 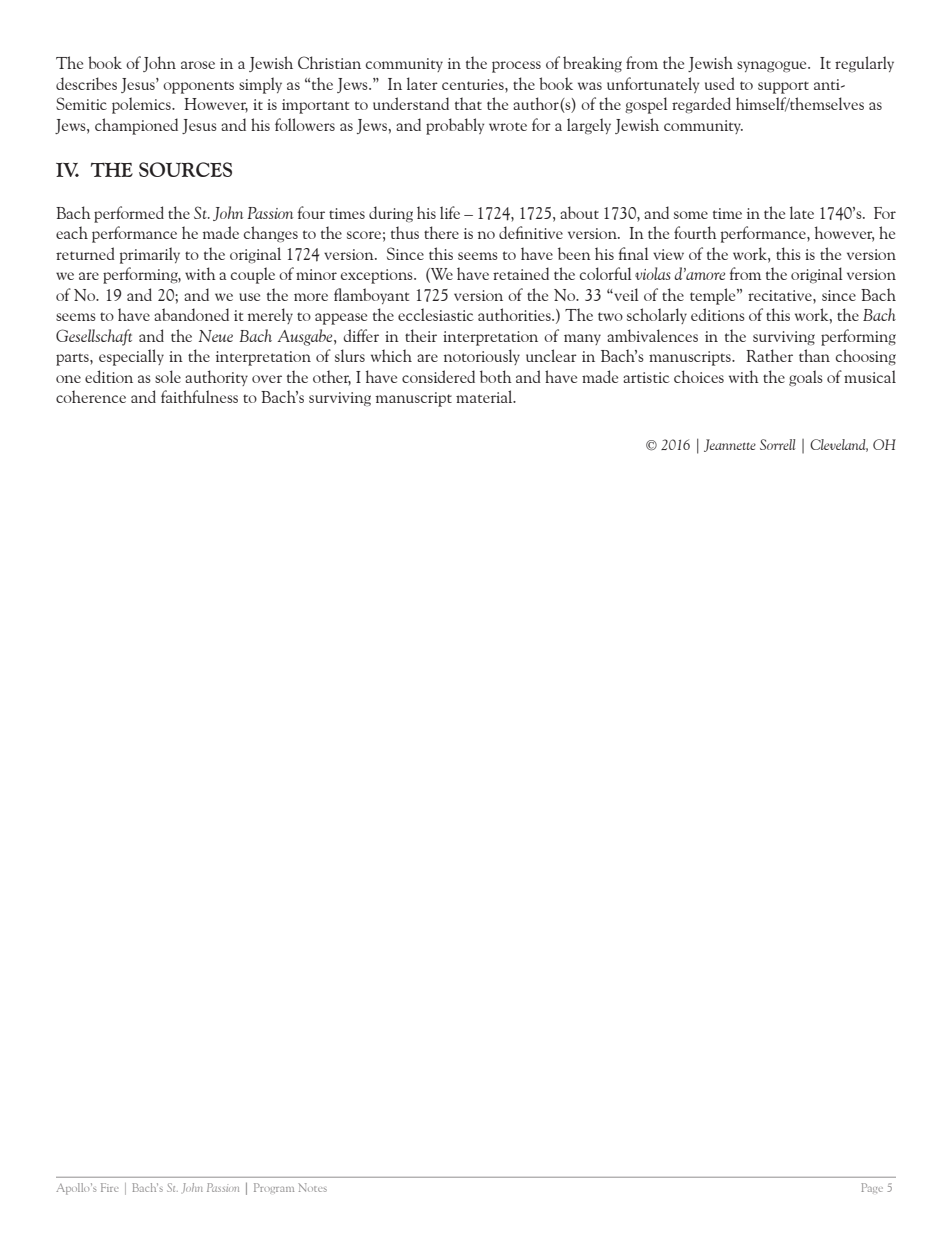 What do you see at coordinates (730, 445) in the document?
I see `Jeannette` at bounding box center [730, 445].
